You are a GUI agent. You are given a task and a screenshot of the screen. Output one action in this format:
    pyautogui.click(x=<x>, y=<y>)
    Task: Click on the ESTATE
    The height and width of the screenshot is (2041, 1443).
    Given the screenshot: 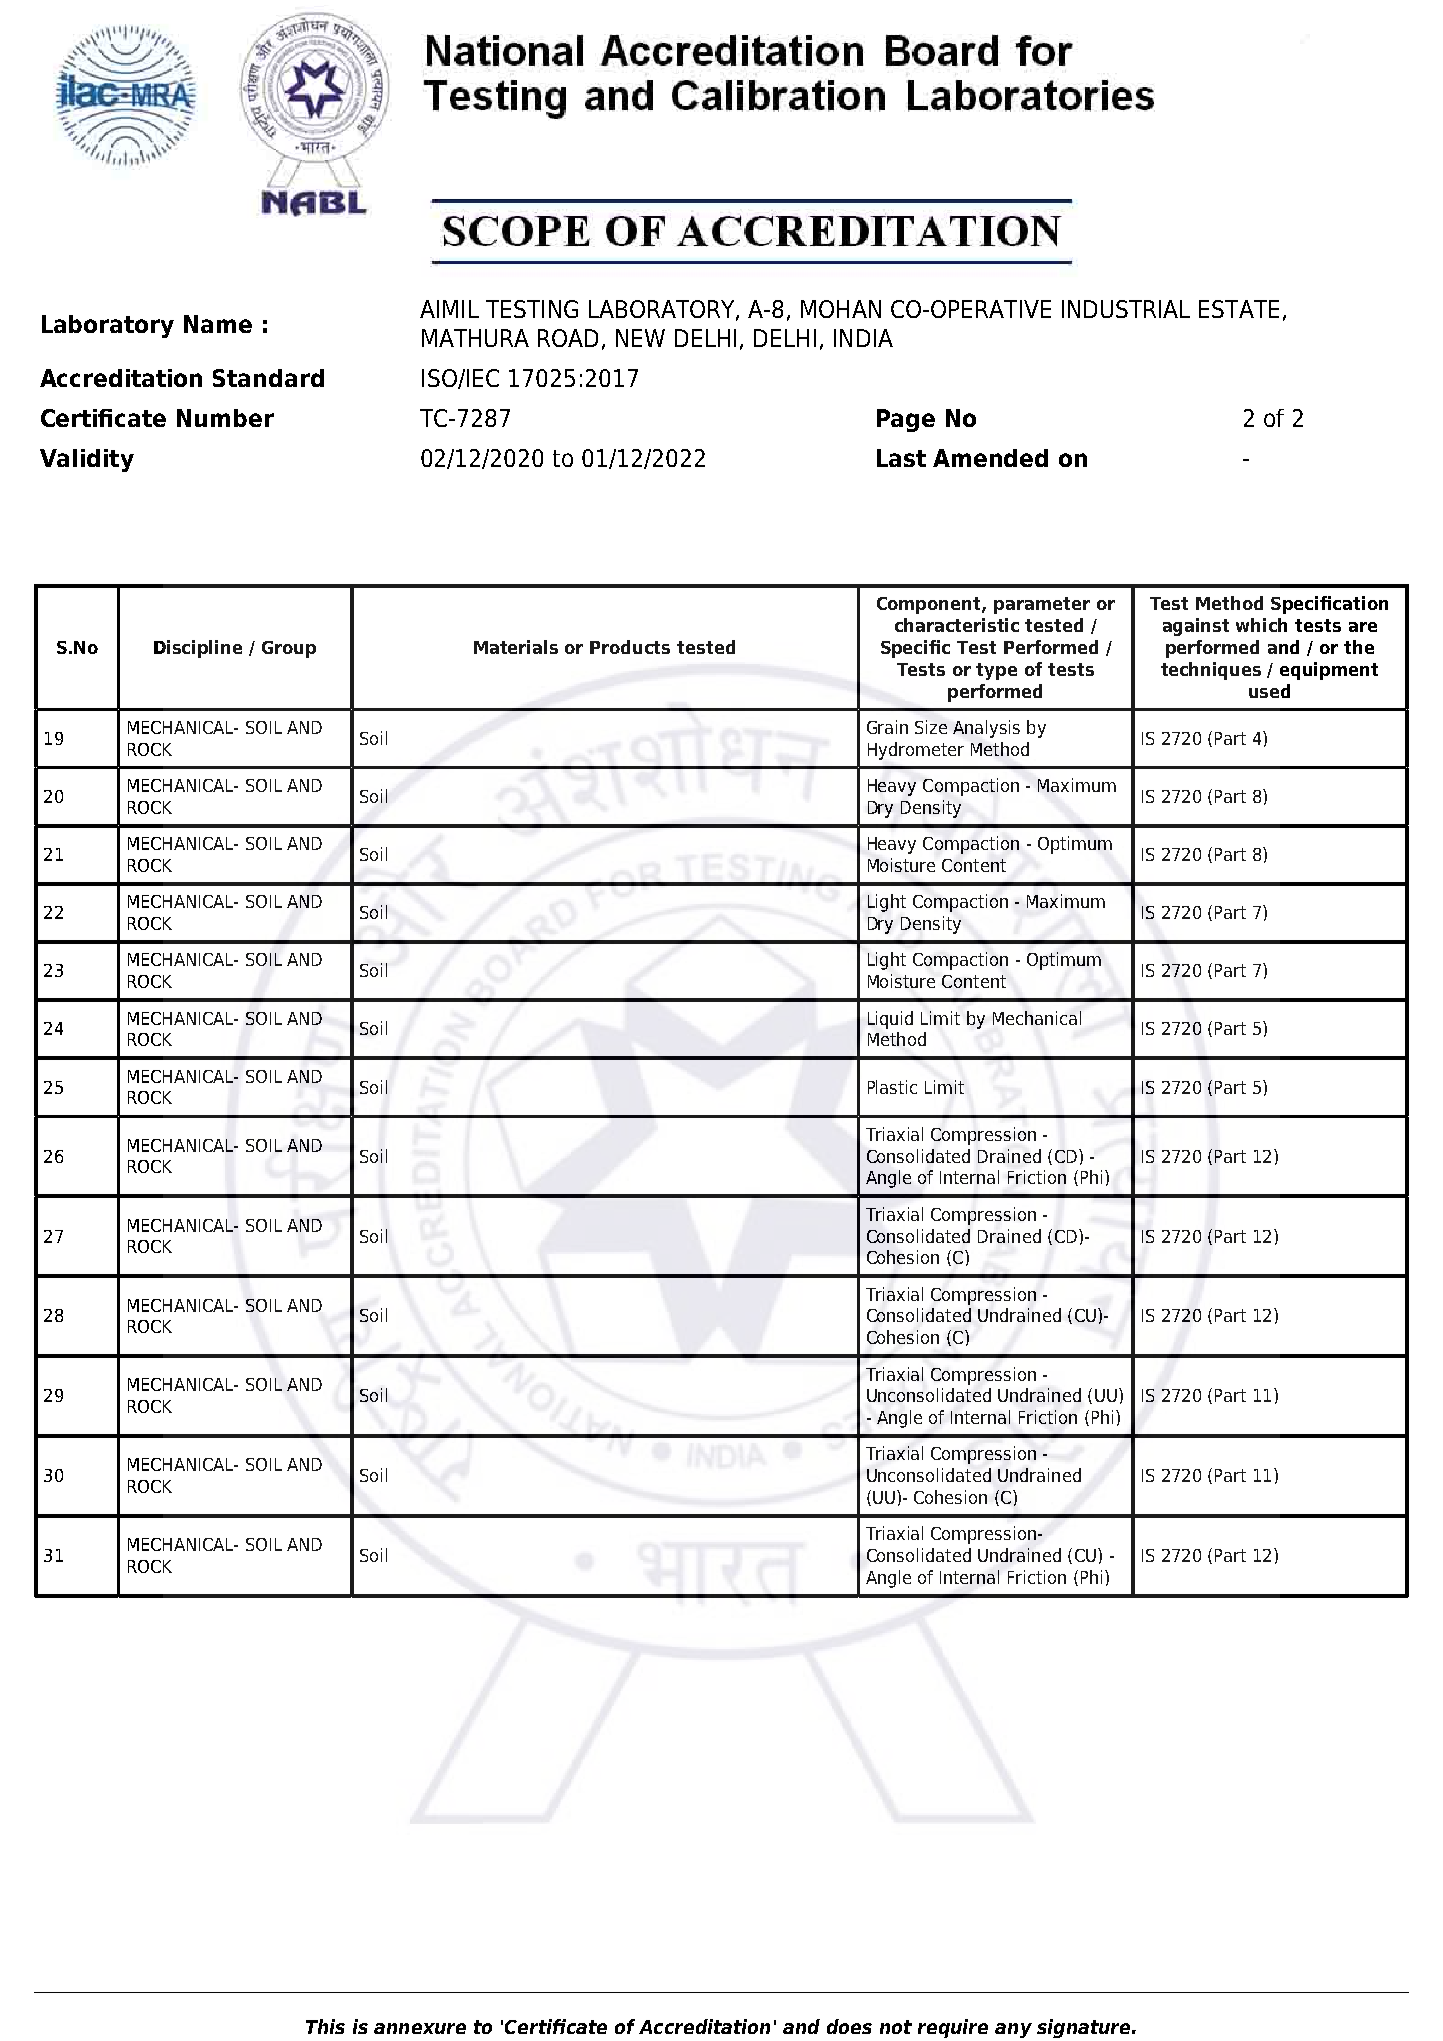 What is the action you would take?
    pyautogui.click(x=1239, y=309)
